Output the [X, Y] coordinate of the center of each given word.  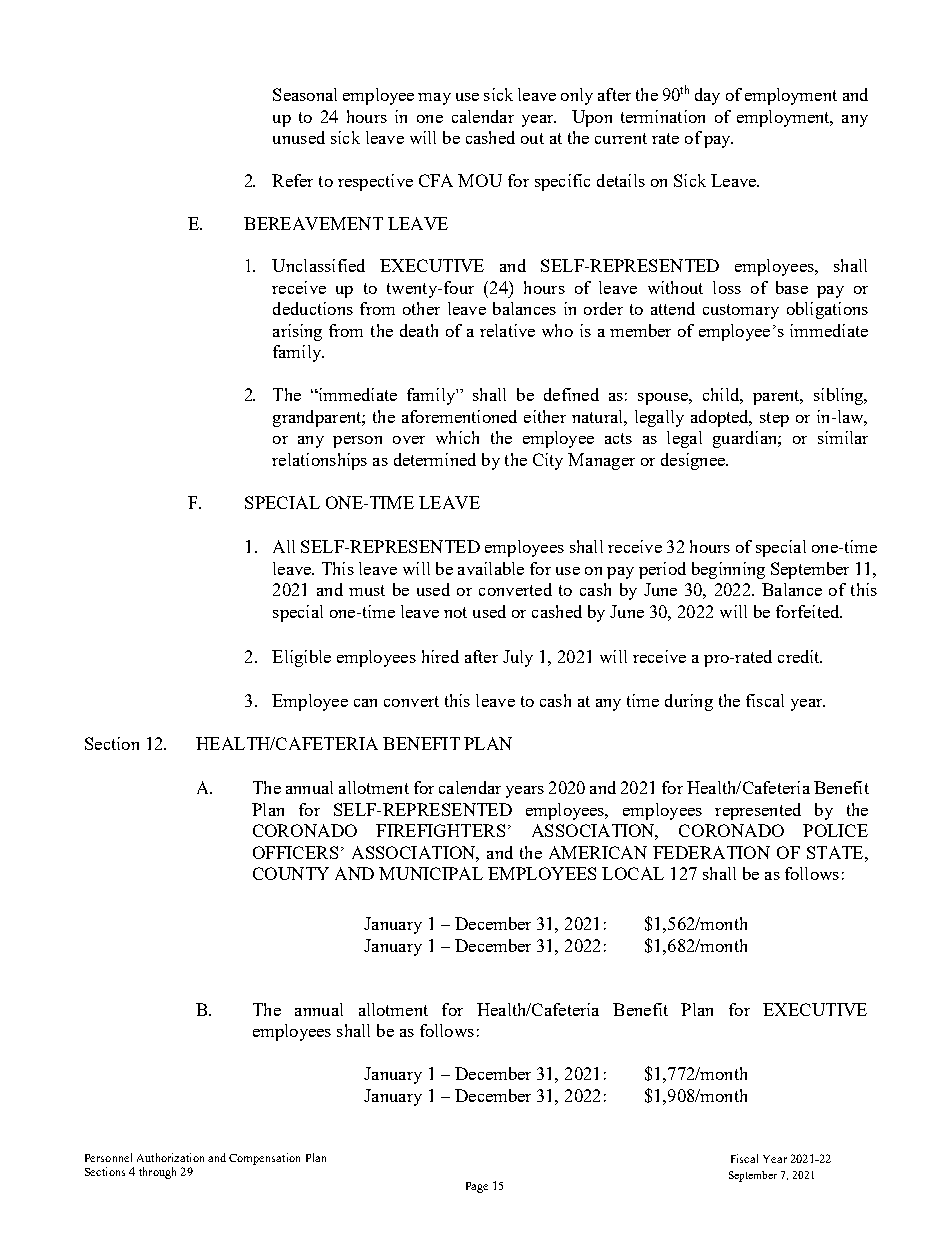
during [689, 702]
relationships [319, 461]
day [707, 96]
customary [741, 311]
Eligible [301, 658]
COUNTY [291, 873]
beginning [728, 570]
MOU [480, 180]
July [518, 658]
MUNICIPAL [431, 873]
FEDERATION [711, 852]
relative [507, 330]
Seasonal [305, 94]
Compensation [264, 1159]
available [491, 568]
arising [297, 332]
